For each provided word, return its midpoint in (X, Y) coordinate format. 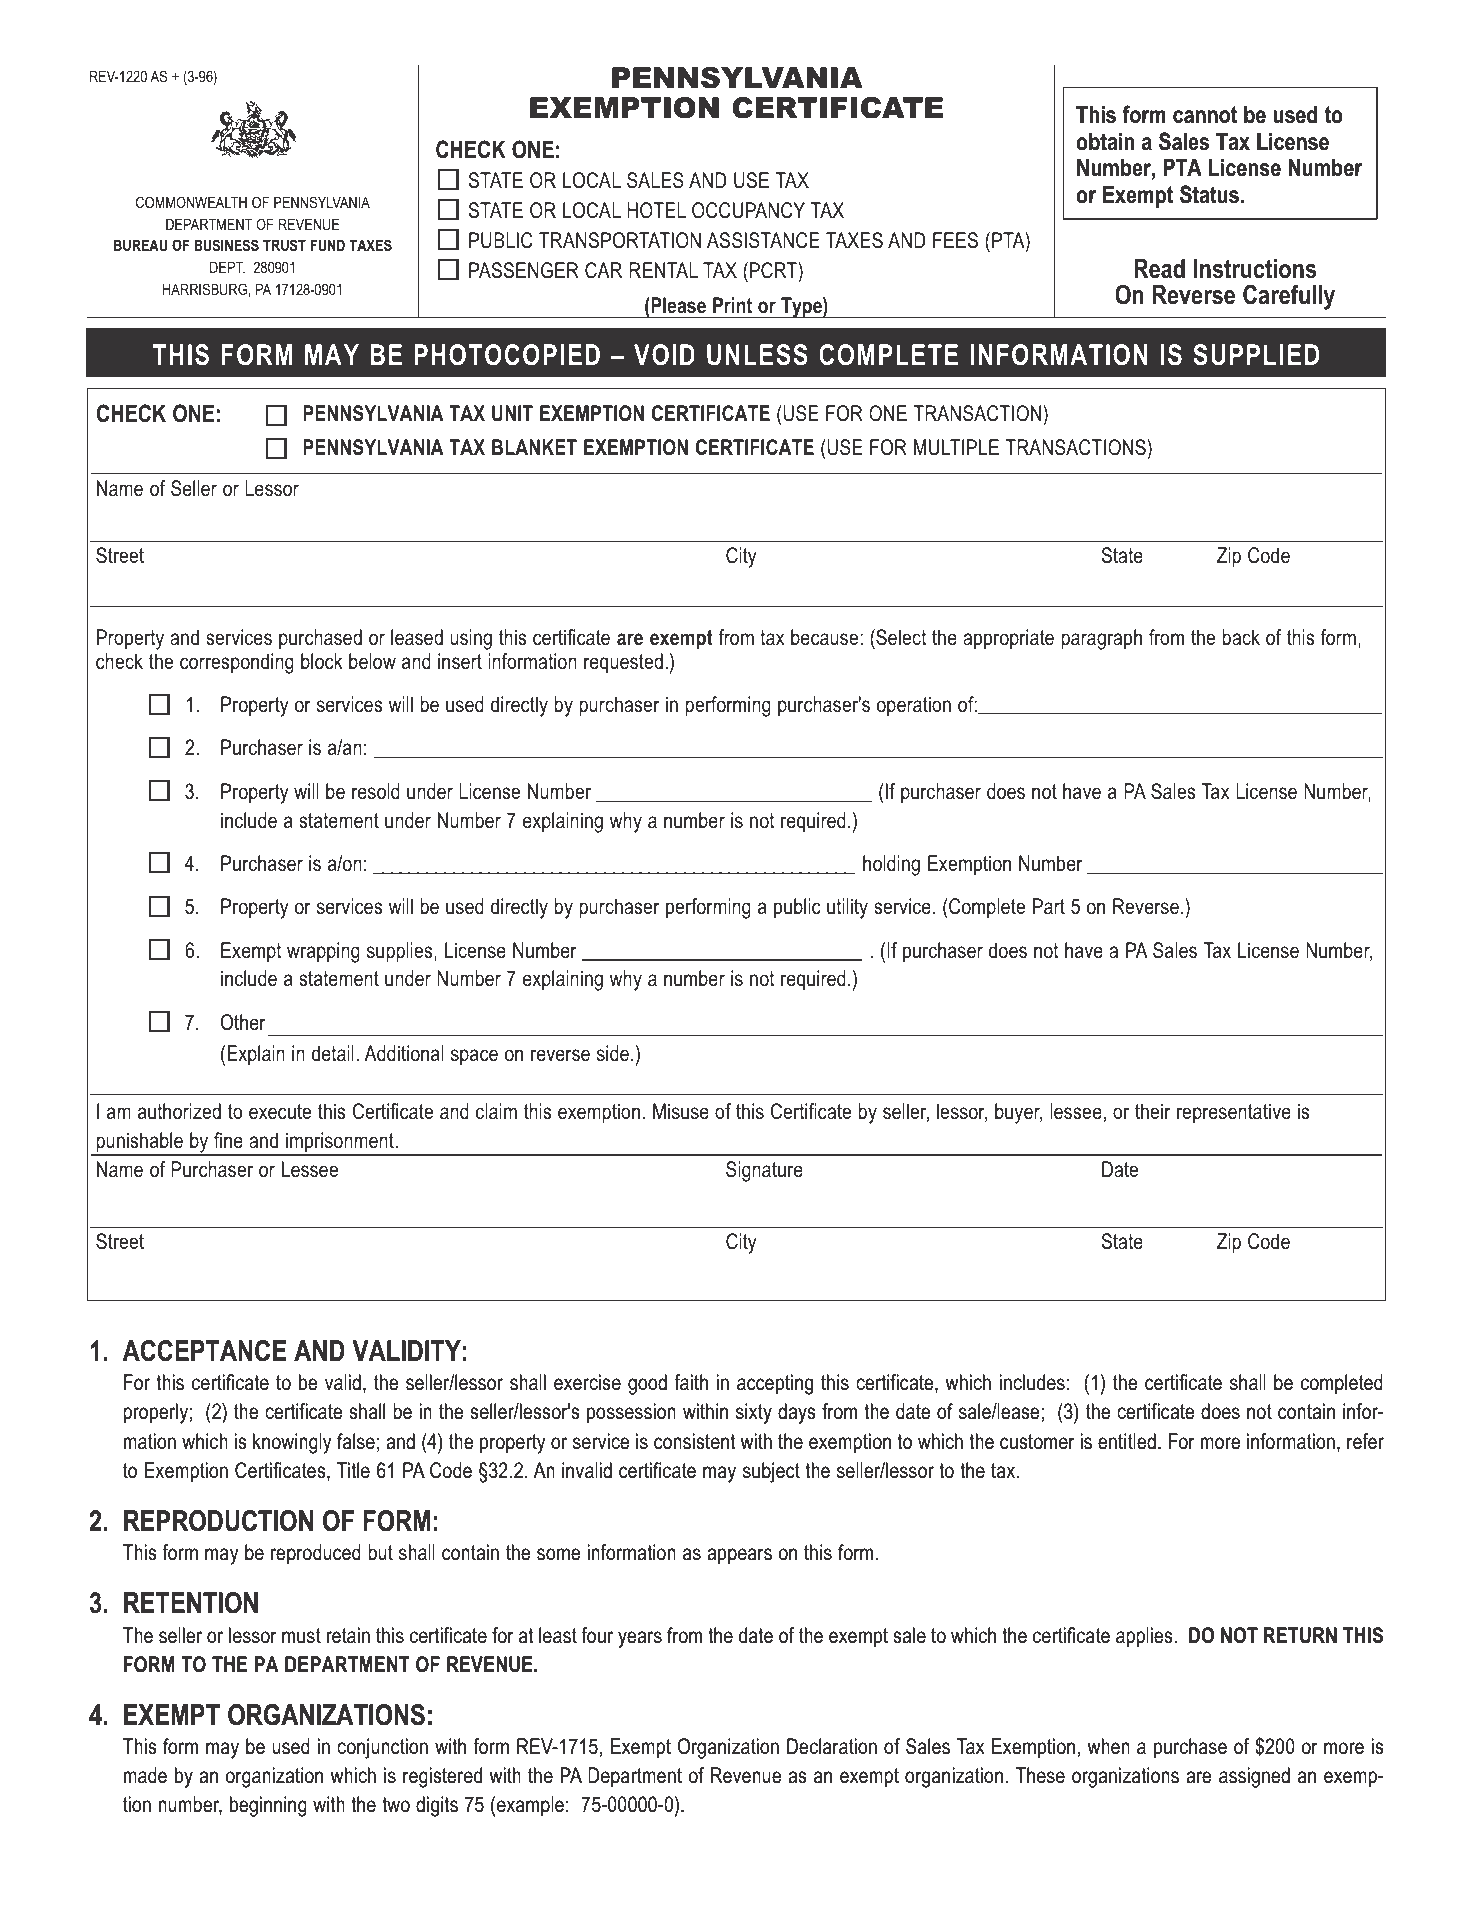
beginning (268, 1806)
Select (900, 637)
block (322, 661)
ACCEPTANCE (204, 1351)
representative (1234, 1113)
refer (1365, 1441)
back (1241, 637)
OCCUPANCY (748, 210)
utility (847, 908)
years (640, 1639)
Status (1209, 194)
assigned (1254, 1777)
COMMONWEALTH (191, 202)
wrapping (323, 952)
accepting (775, 1384)
